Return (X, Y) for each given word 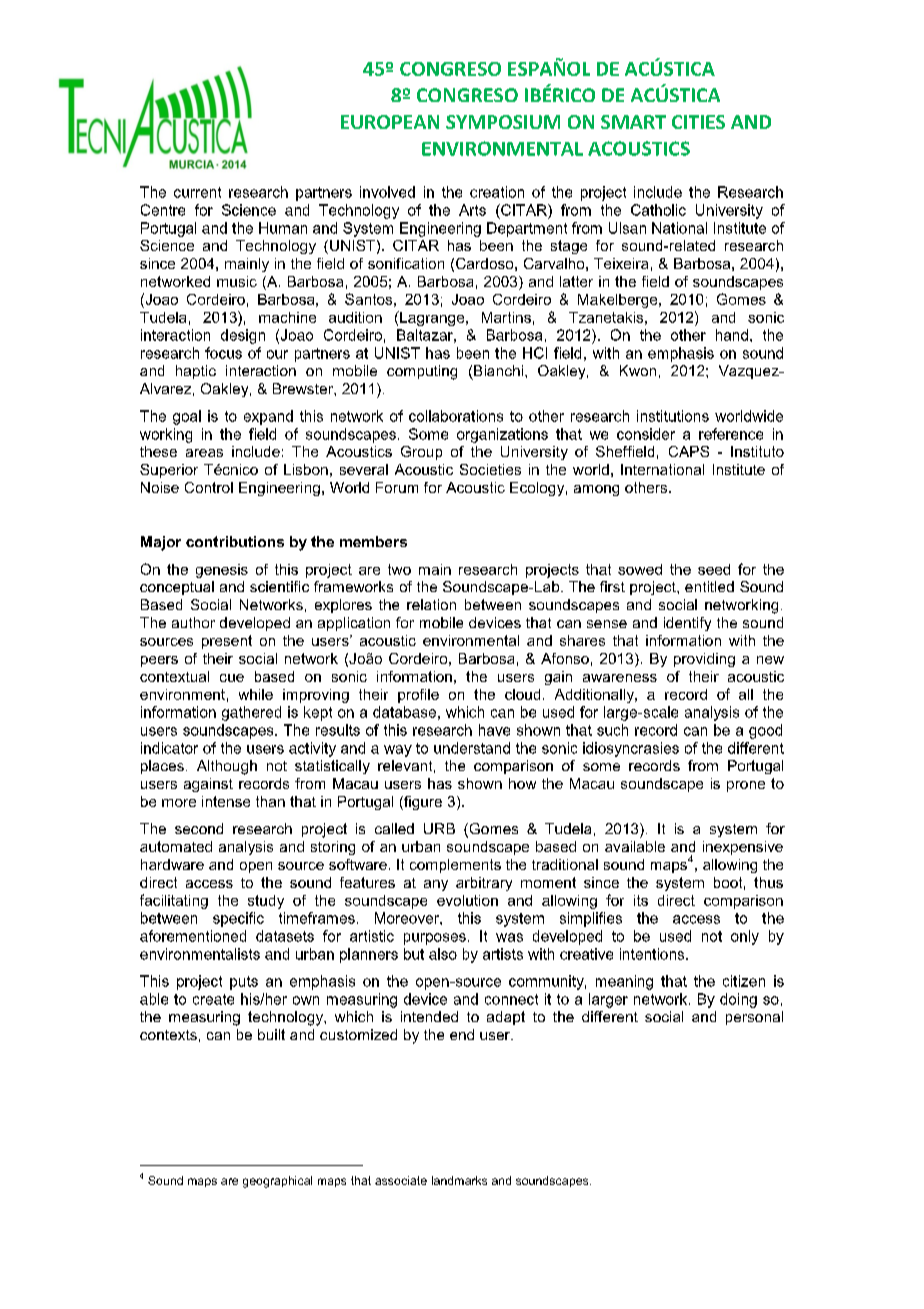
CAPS (689, 451)
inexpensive (743, 848)
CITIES (698, 122)
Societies (490, 469)
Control (209, 487)
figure (422, 803)
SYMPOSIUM (503, 122)
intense (226, 801)
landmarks (459, 1180)
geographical (277, 1182)
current (197, 192)
